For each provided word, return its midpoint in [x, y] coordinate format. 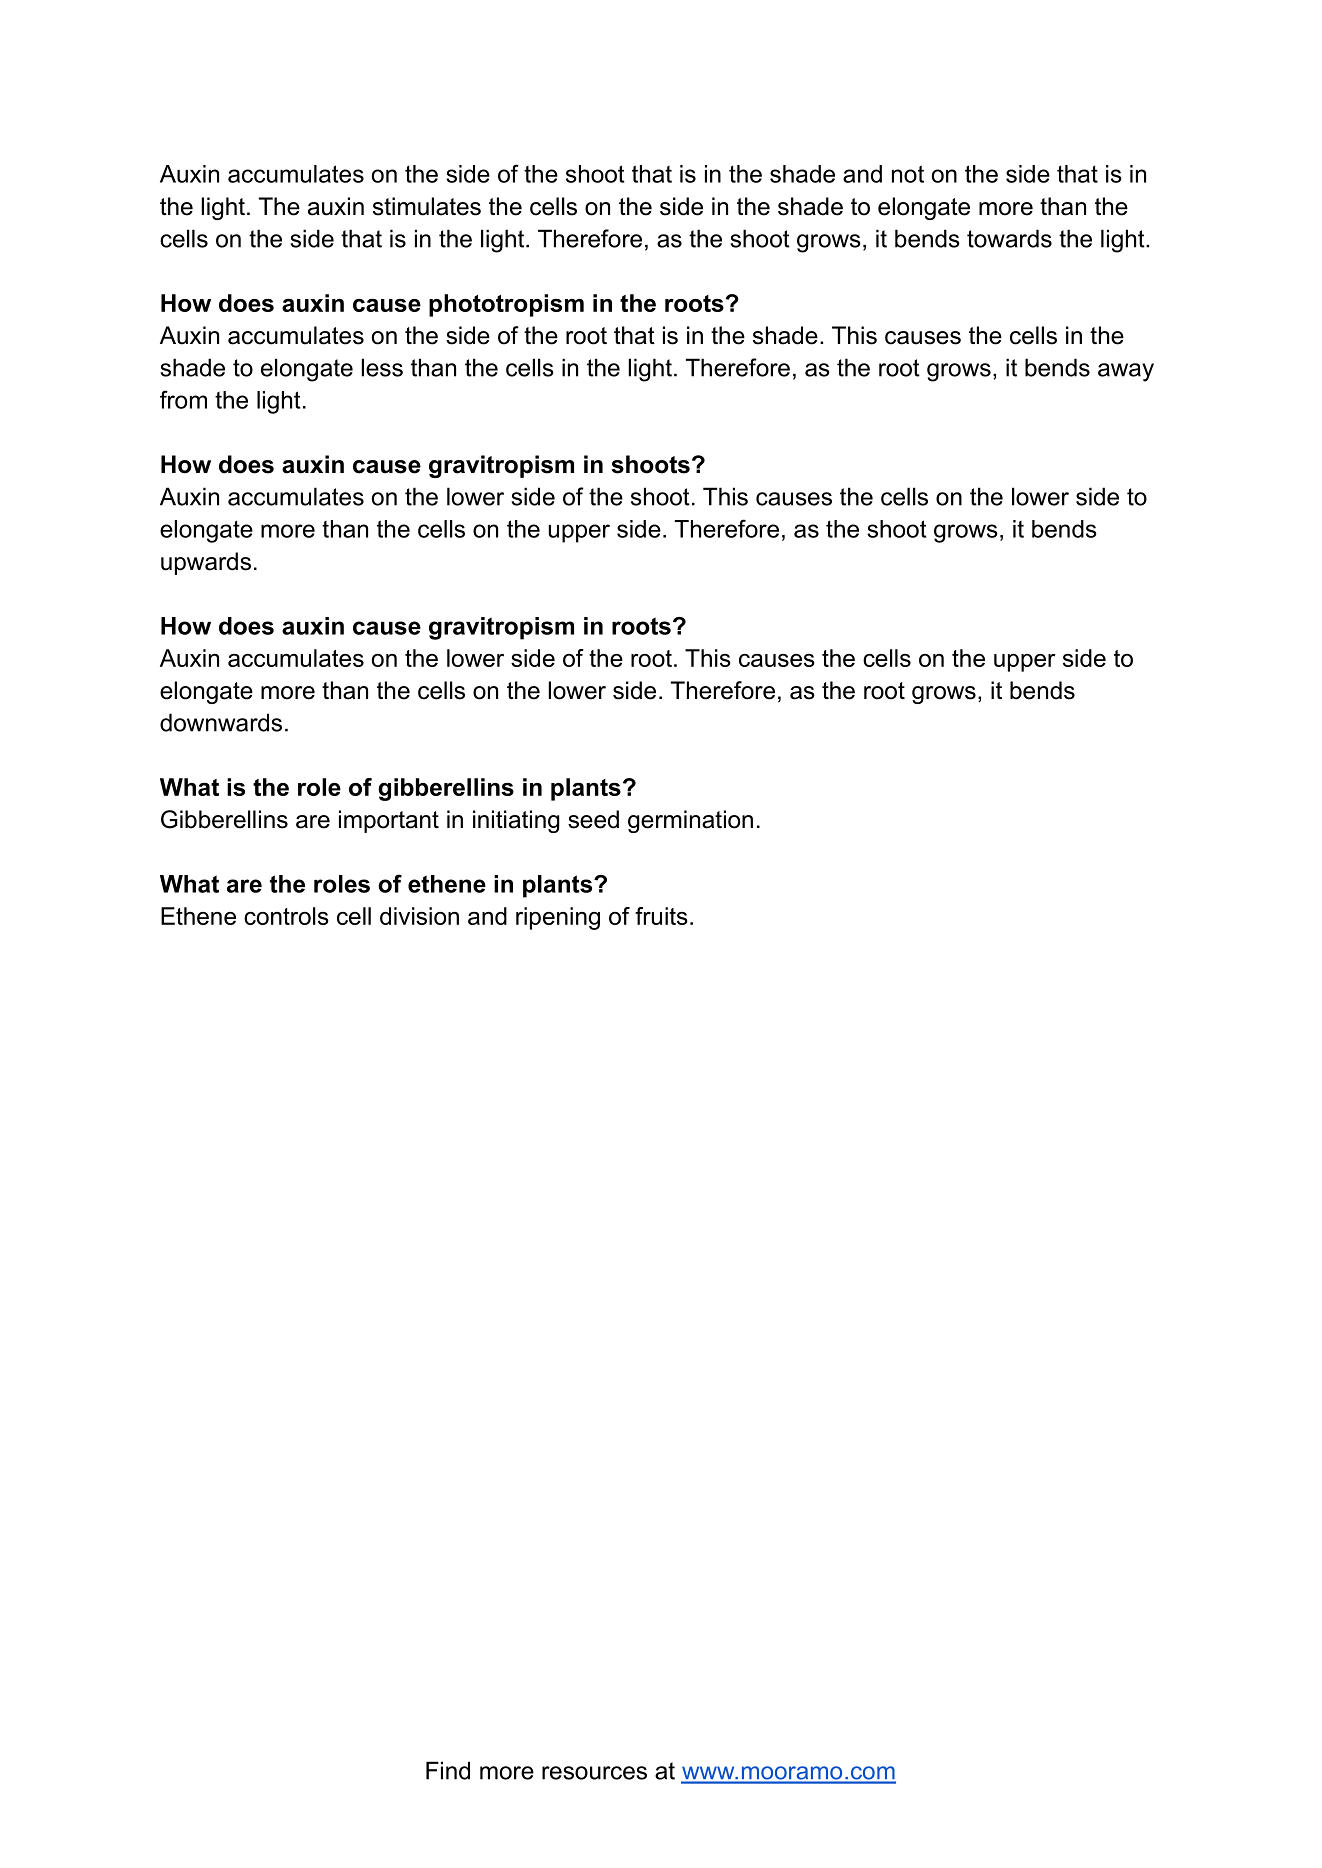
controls [286, 916]
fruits [661, 916]
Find [448, 1770]
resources [594, 1773]
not [908, 174]
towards [1009, 238]
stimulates [427, 206]
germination [690, 821]
